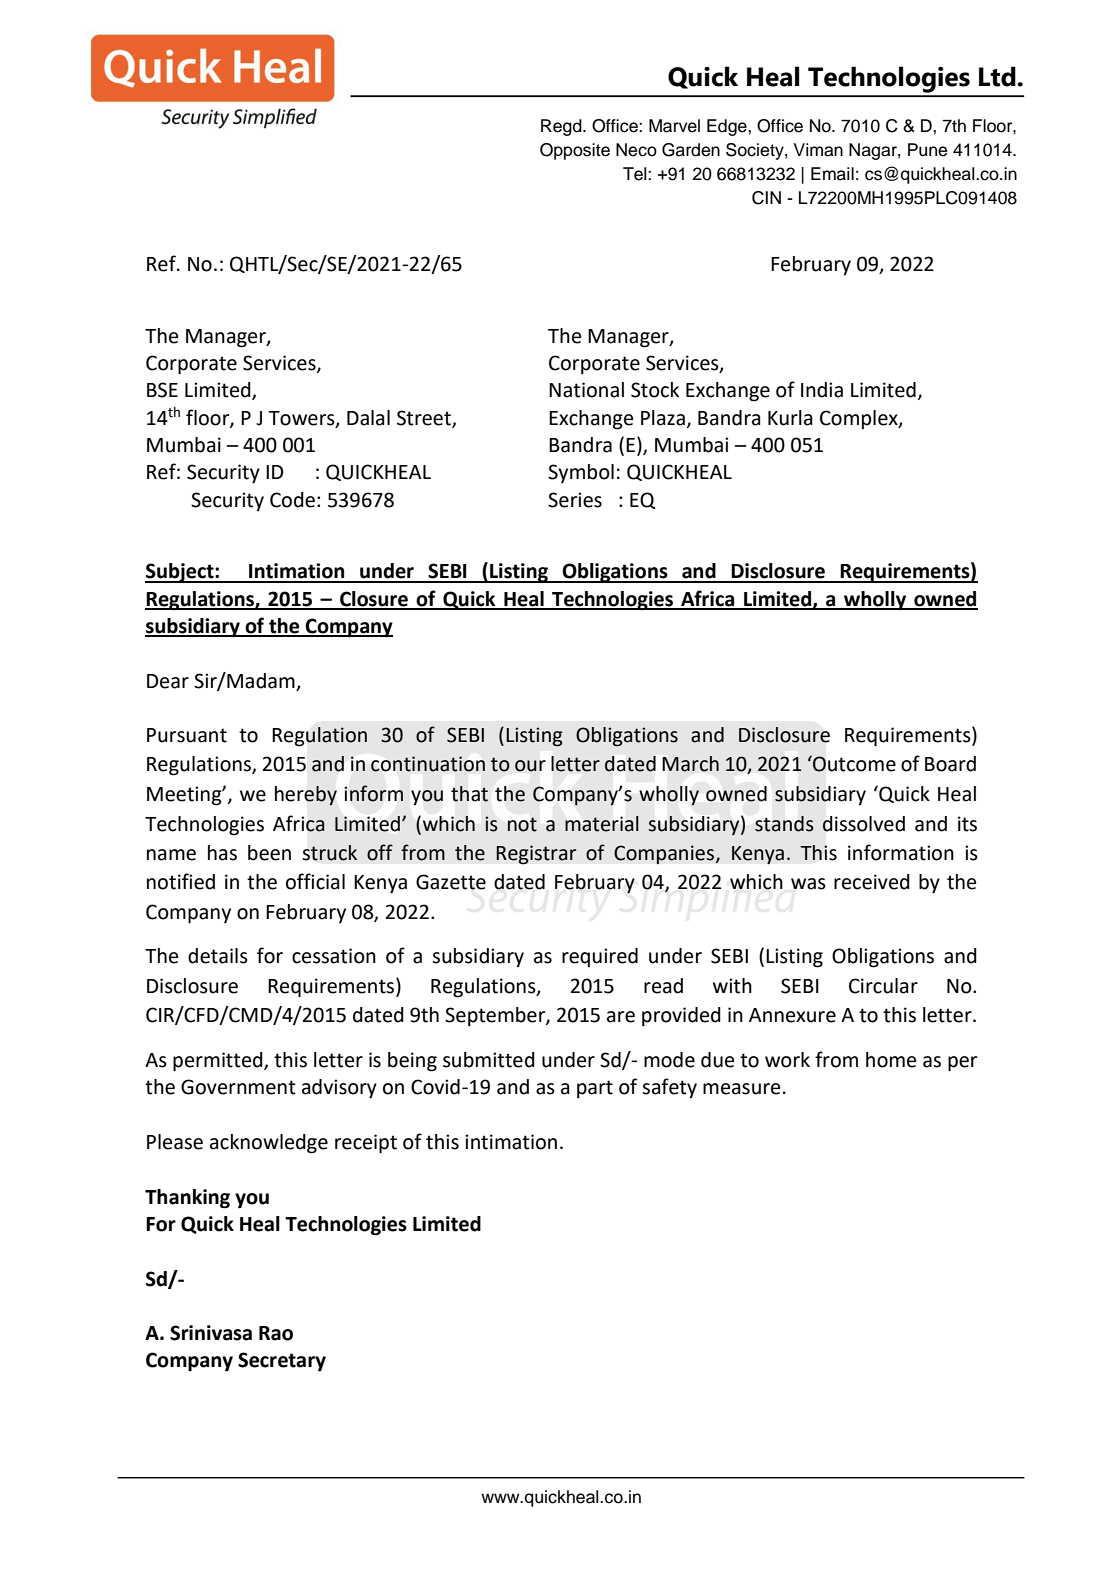 The height and width of the document is (1570, 1110). I want to click on Pune, so click(927, 150).
